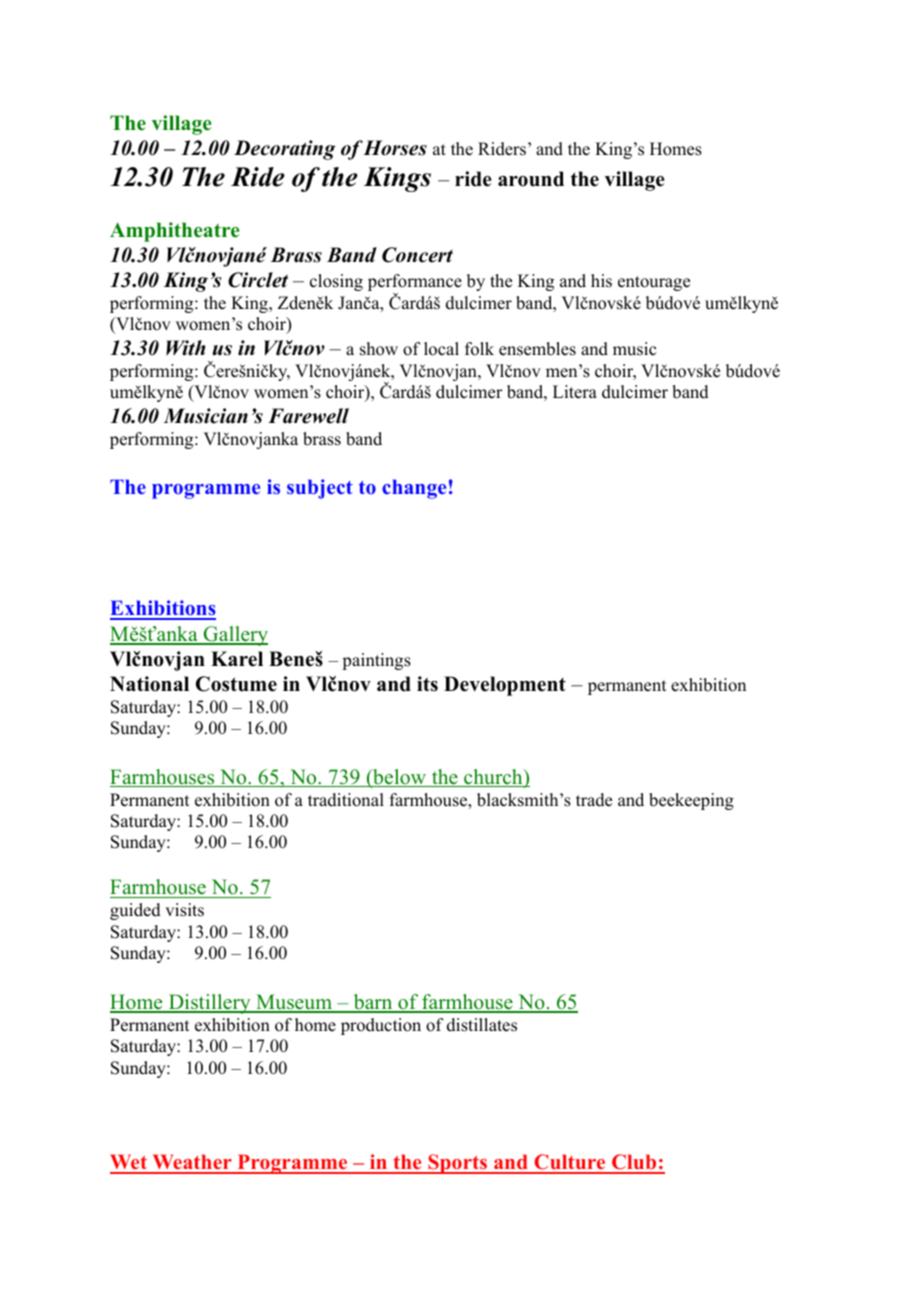 This screenshot has height=1308, width=924. I want to click on Horses, so click(395, 148).
